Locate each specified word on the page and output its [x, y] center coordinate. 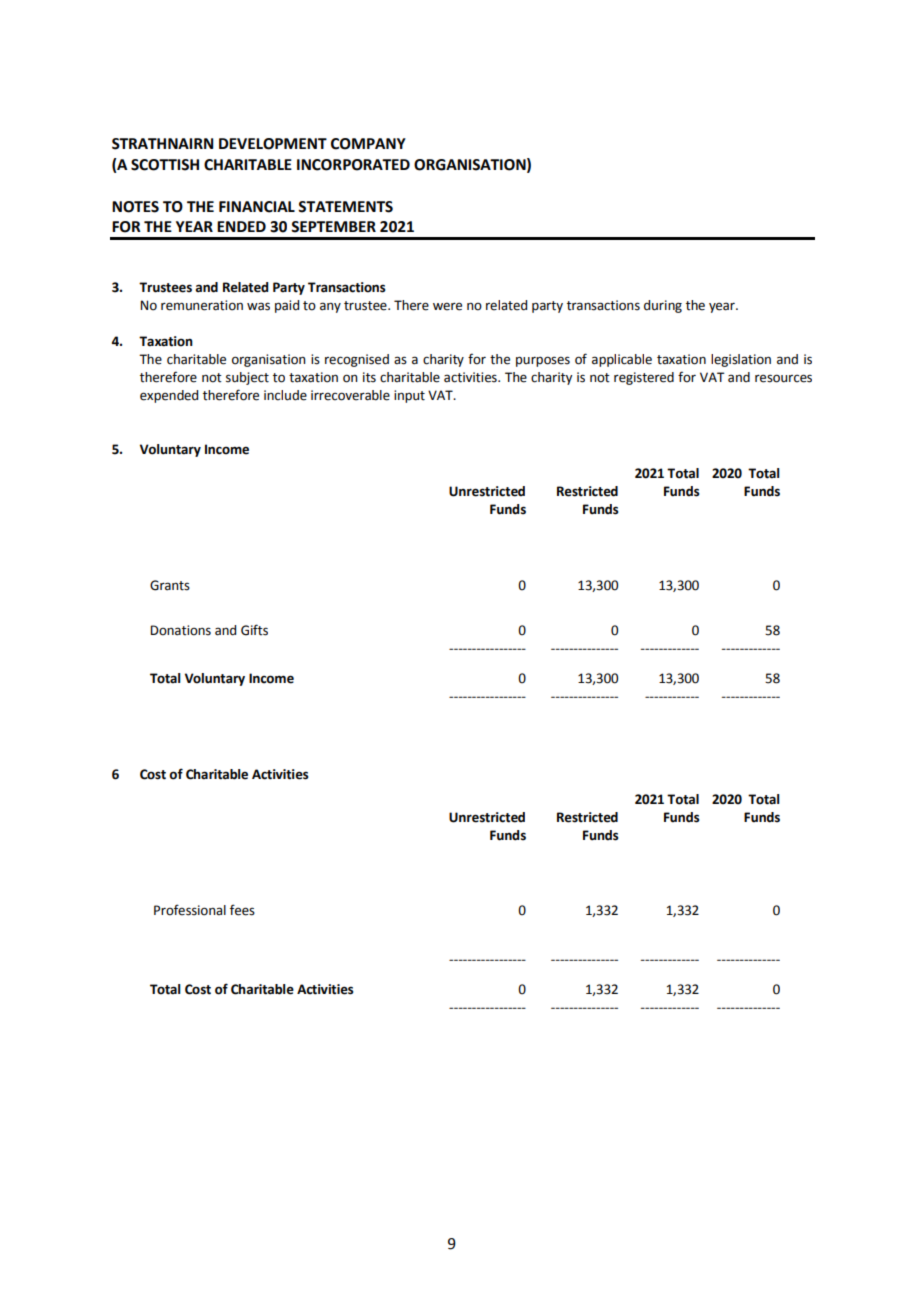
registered [644, 378]
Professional [190, 910]
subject [247, 378]
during [663, 306]
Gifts [254, 630]
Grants [170, 585]
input [409, 396]
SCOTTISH [165, 165]
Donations [180, 630]
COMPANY [368, 144]
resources [783, 378]
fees [242, 910]
